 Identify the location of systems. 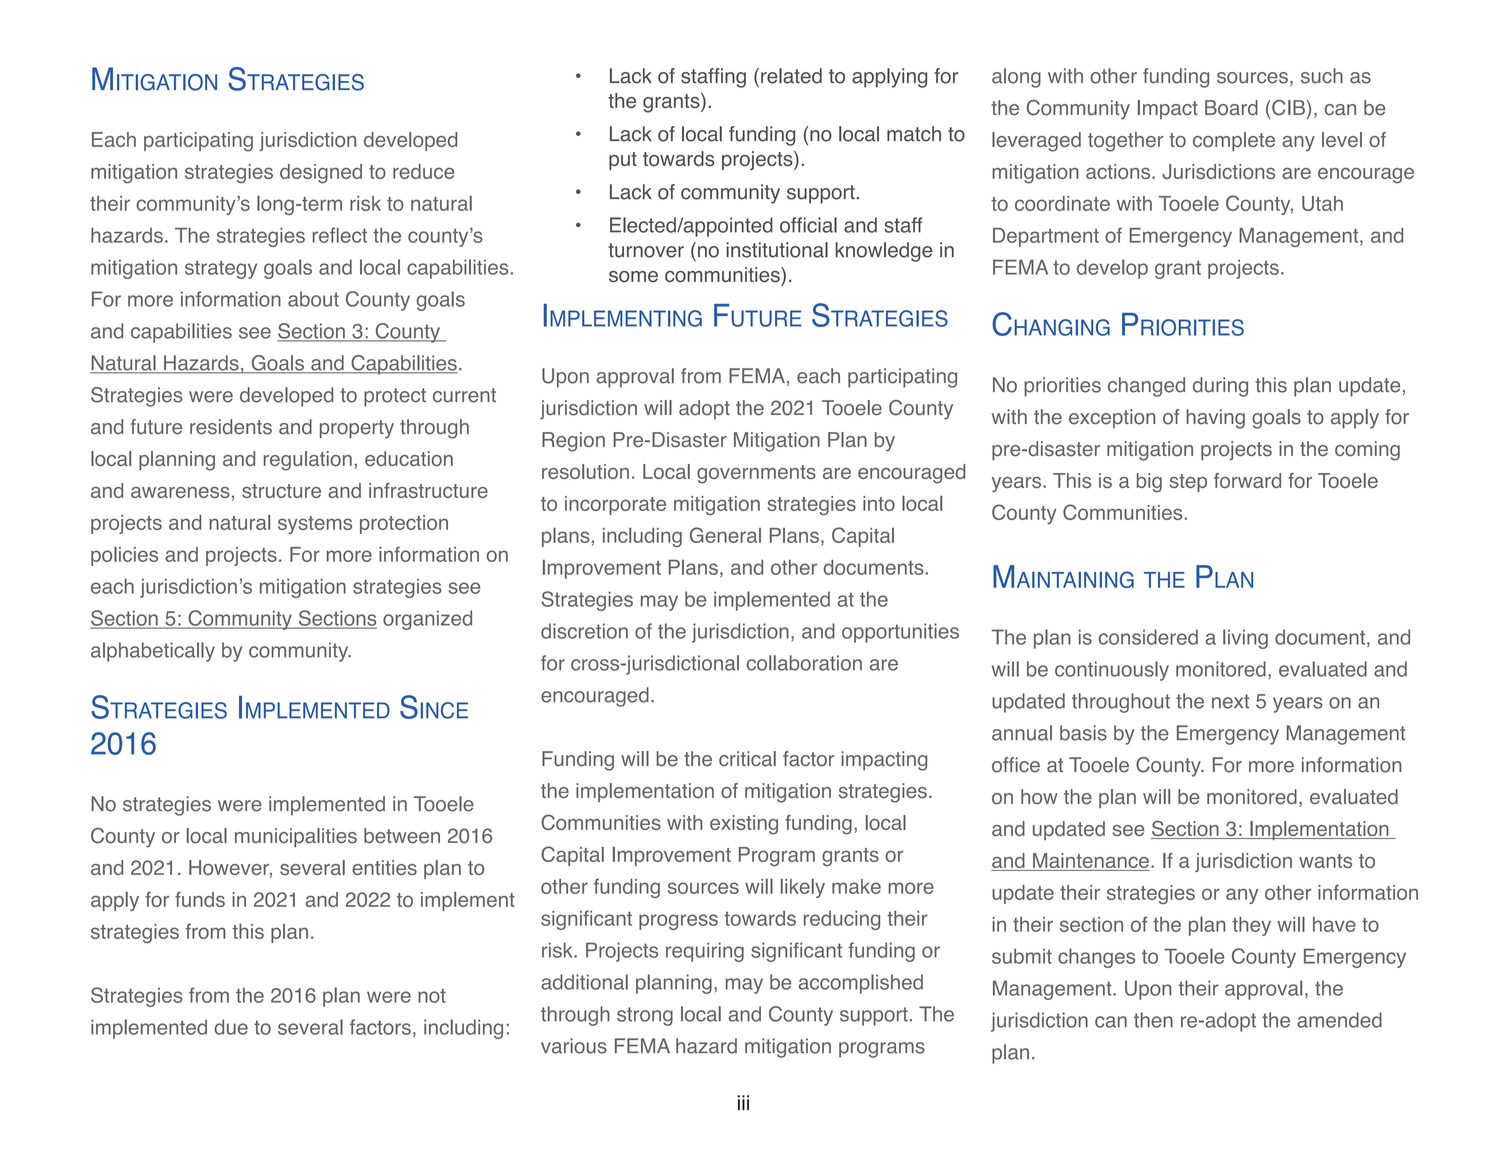
(315, 525).
